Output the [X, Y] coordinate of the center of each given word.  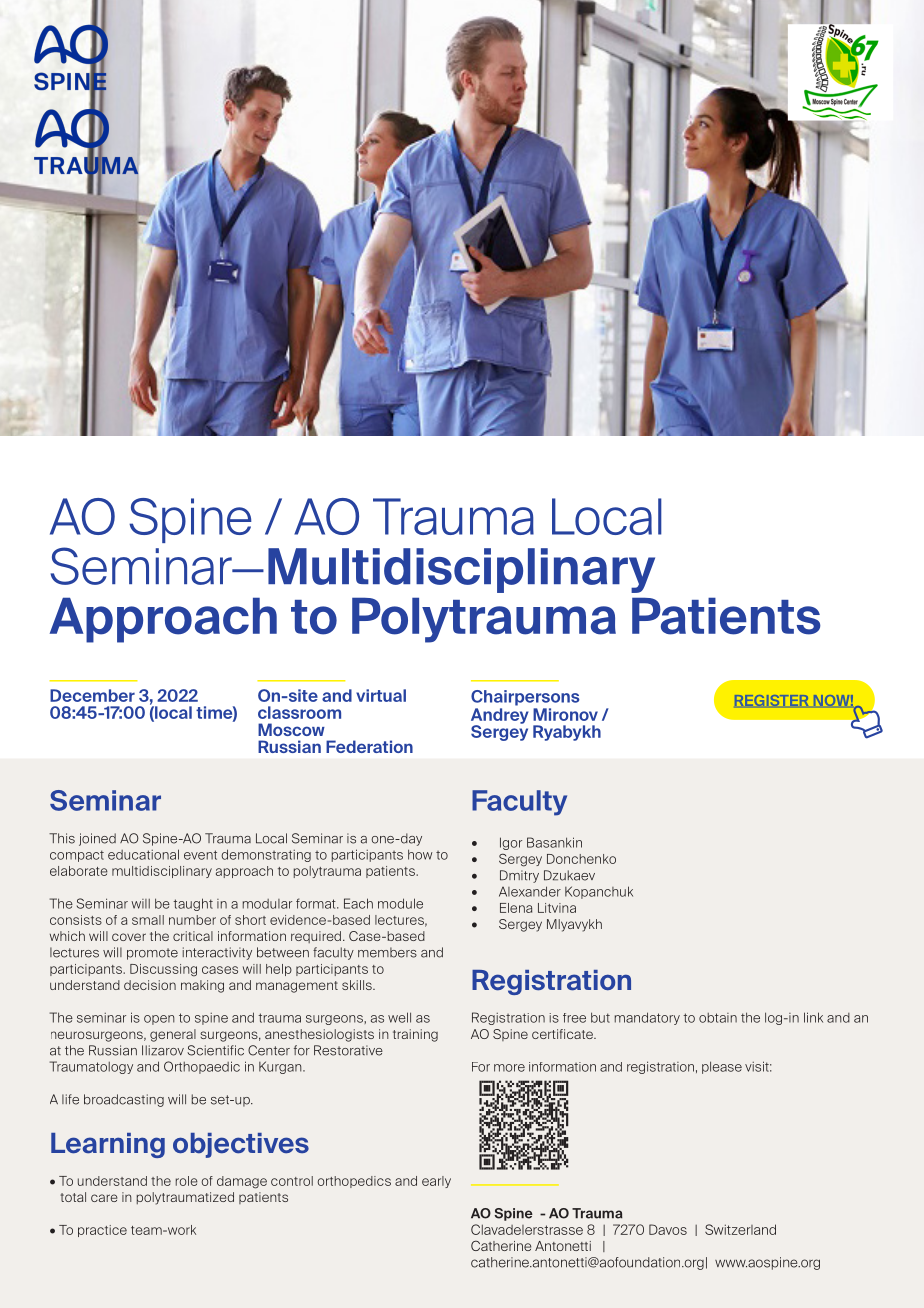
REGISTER [771, 700]
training [415, 1035]
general [173, 1035]
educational [143, 854]
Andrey [500, 717]
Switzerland [740, 1229]
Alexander [530, 891]
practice [102, 1231]
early [436, 1182]
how [420, 854]
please [722, 1067]
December [92, 695]
